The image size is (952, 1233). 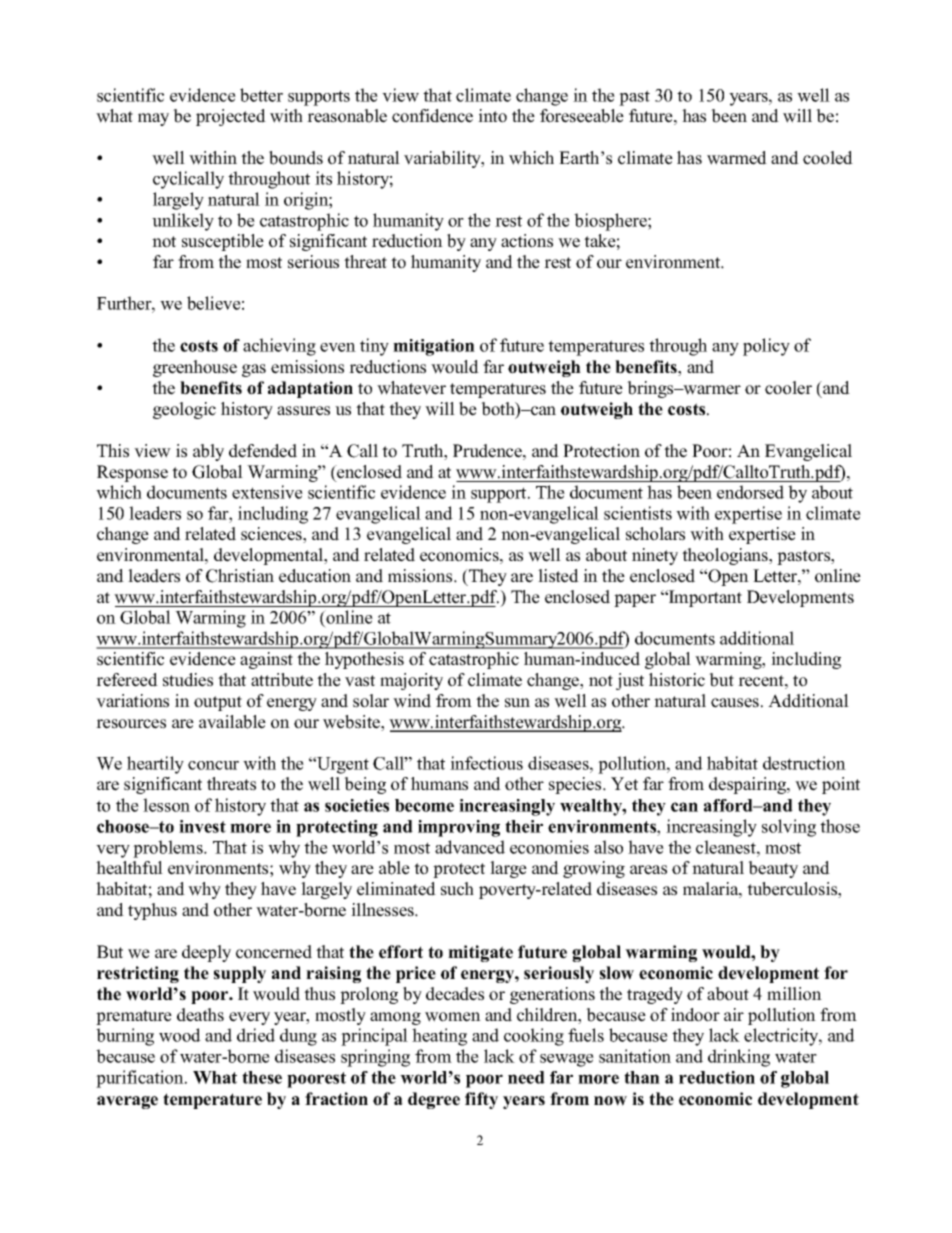 I want to click on wood, so click(x=180, y=1035).
